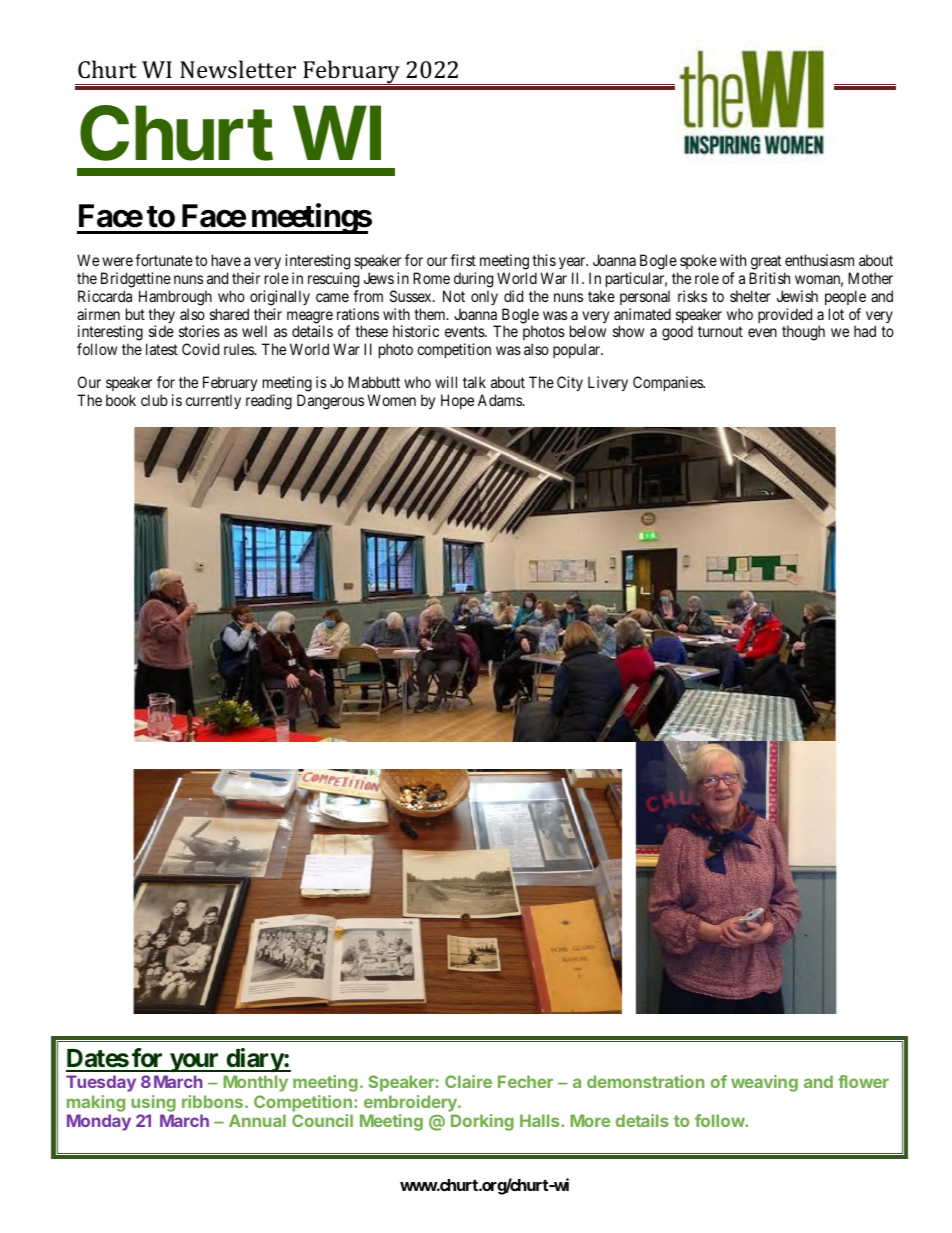 This screenshot has width=952, height=1233. I want to click on Newsletter, so click(238, 69).
